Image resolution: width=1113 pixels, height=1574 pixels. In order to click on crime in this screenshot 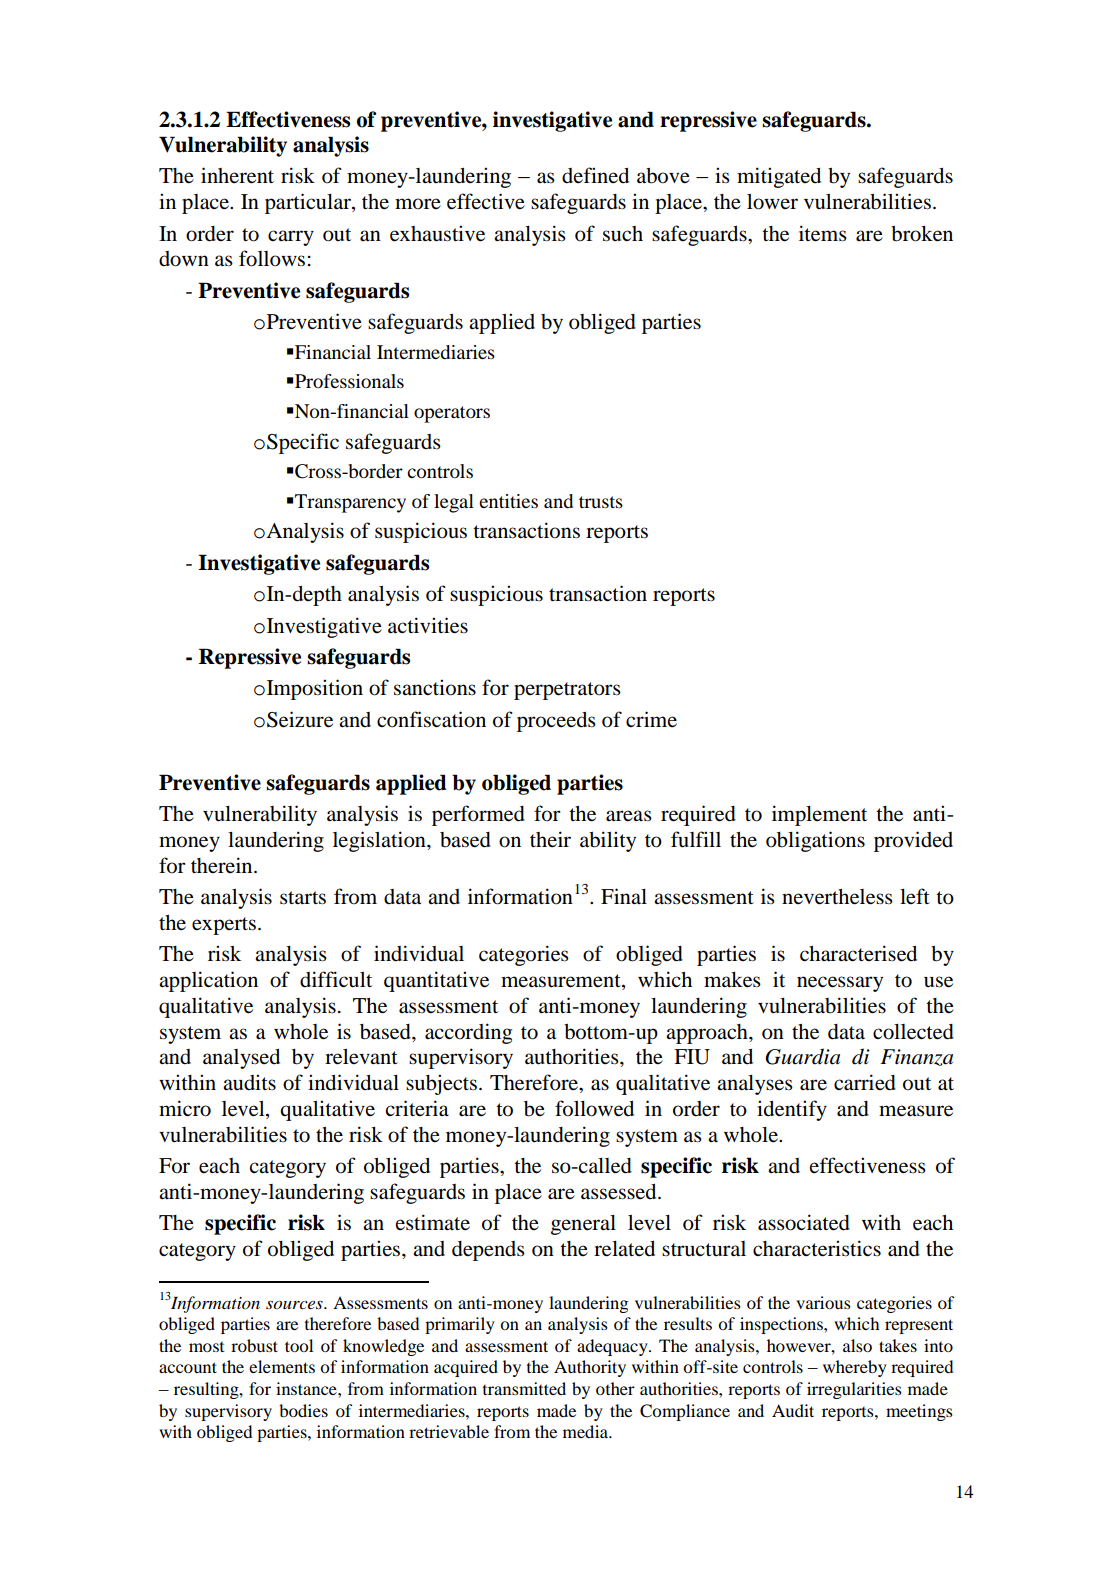, I will do `click(651, 719)`.
